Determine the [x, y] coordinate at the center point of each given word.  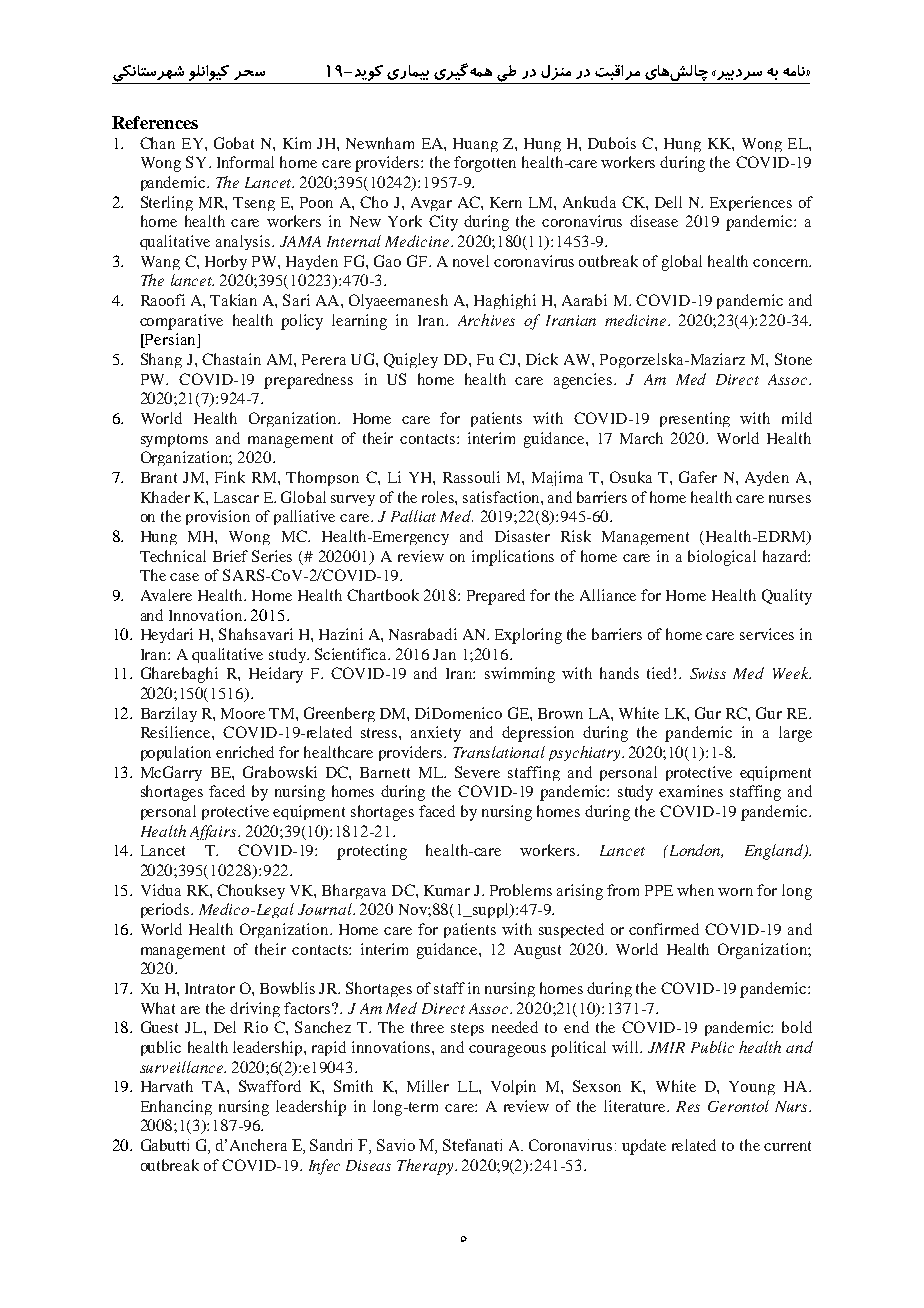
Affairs [214, 832]
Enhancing [176, 1107]
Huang [475, 145]
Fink [230, 477]
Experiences [751, 203]
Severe [477, 772]
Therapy [426, 1167]
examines [691, 791]
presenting [695, 419]
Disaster [522, 536]
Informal [245, 162]
